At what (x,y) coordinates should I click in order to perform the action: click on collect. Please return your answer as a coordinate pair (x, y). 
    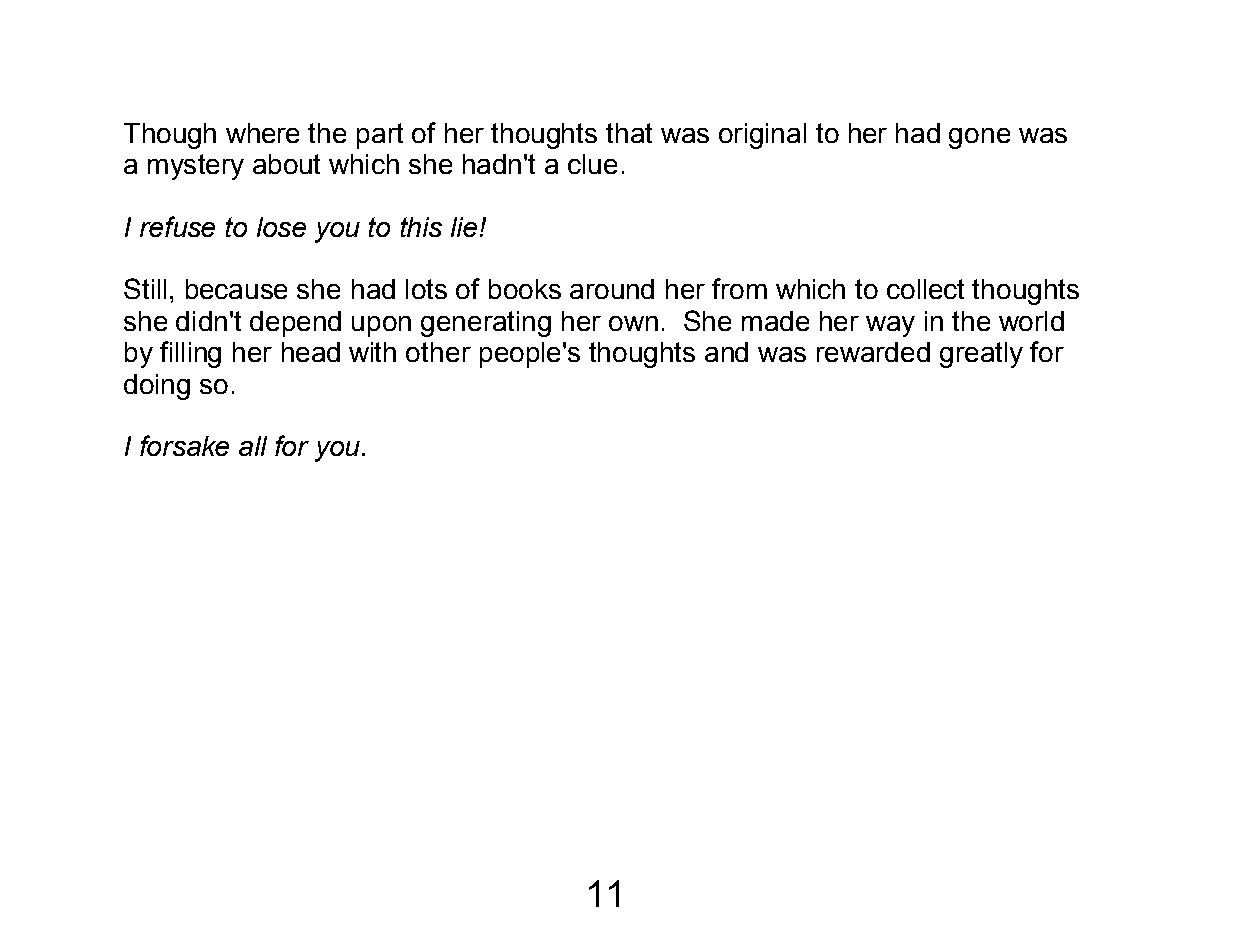
    Looking at the image, I should click on (925, 289).
